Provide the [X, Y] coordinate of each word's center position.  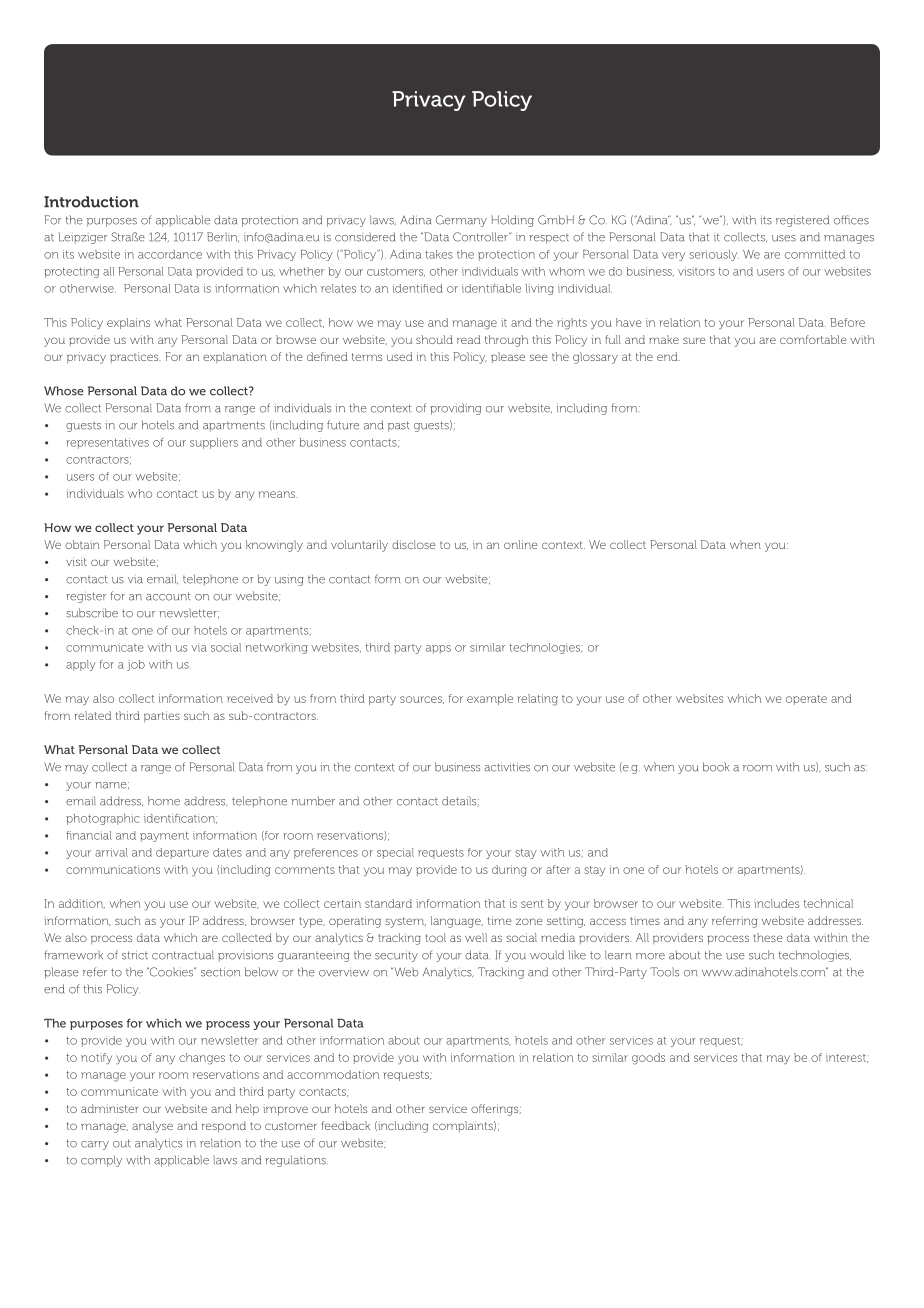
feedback [346, 1125]
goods [648, 1059]
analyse [152, 1127]
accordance [170, 254]
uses [784, 238]
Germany [461, 221]
